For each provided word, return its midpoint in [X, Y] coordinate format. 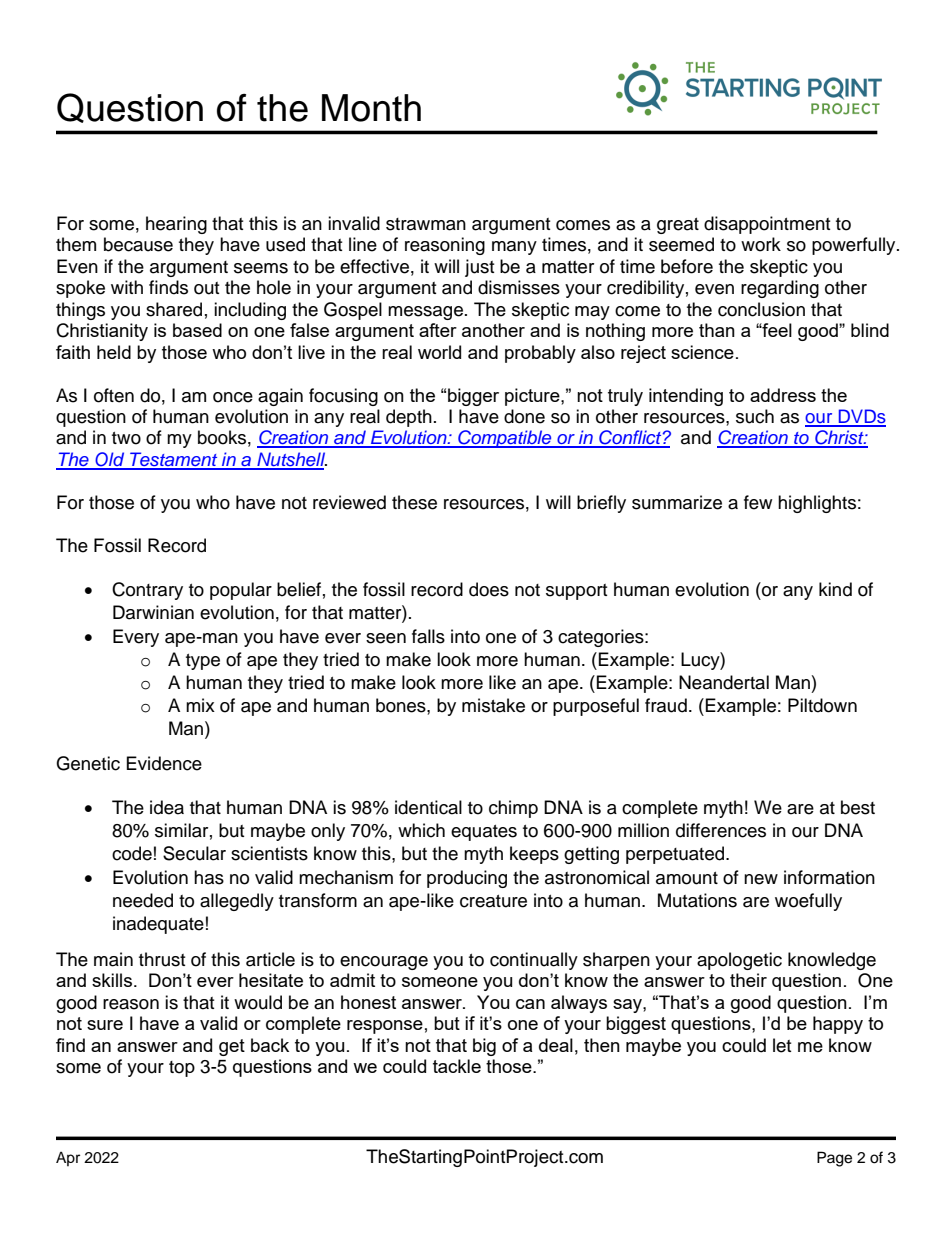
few [758, 502]
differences [721, 830]
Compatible [505, 439]
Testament [174, 460]
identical [428, 807]
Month [371, 108]
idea [167, 807]
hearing [176, 225]
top [182, 1069]
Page [834, 1159]
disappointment [767, 225]
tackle [457, 1066]
